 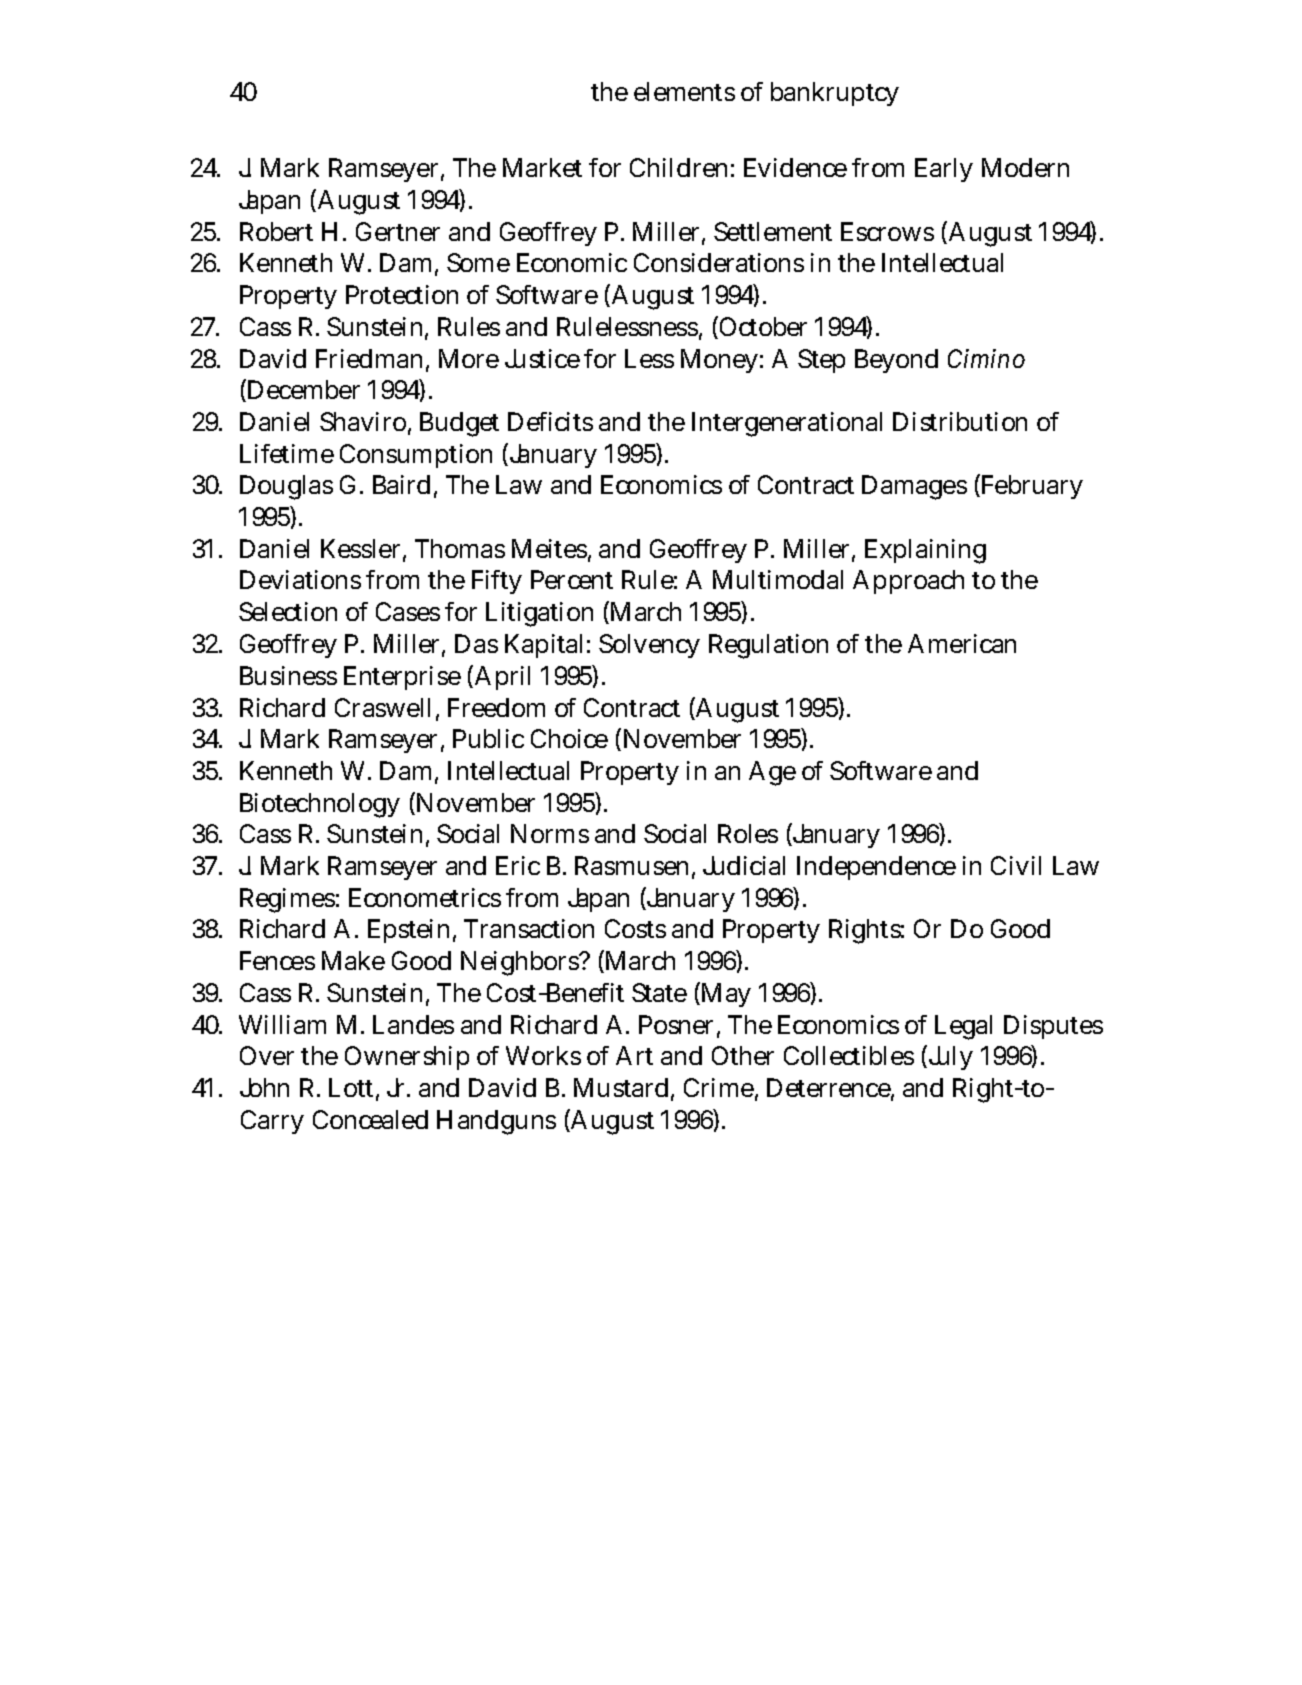 What do you see at coordinates (649, 646) in the page?
I see `Solvency` at bounding box center [649, 646].
